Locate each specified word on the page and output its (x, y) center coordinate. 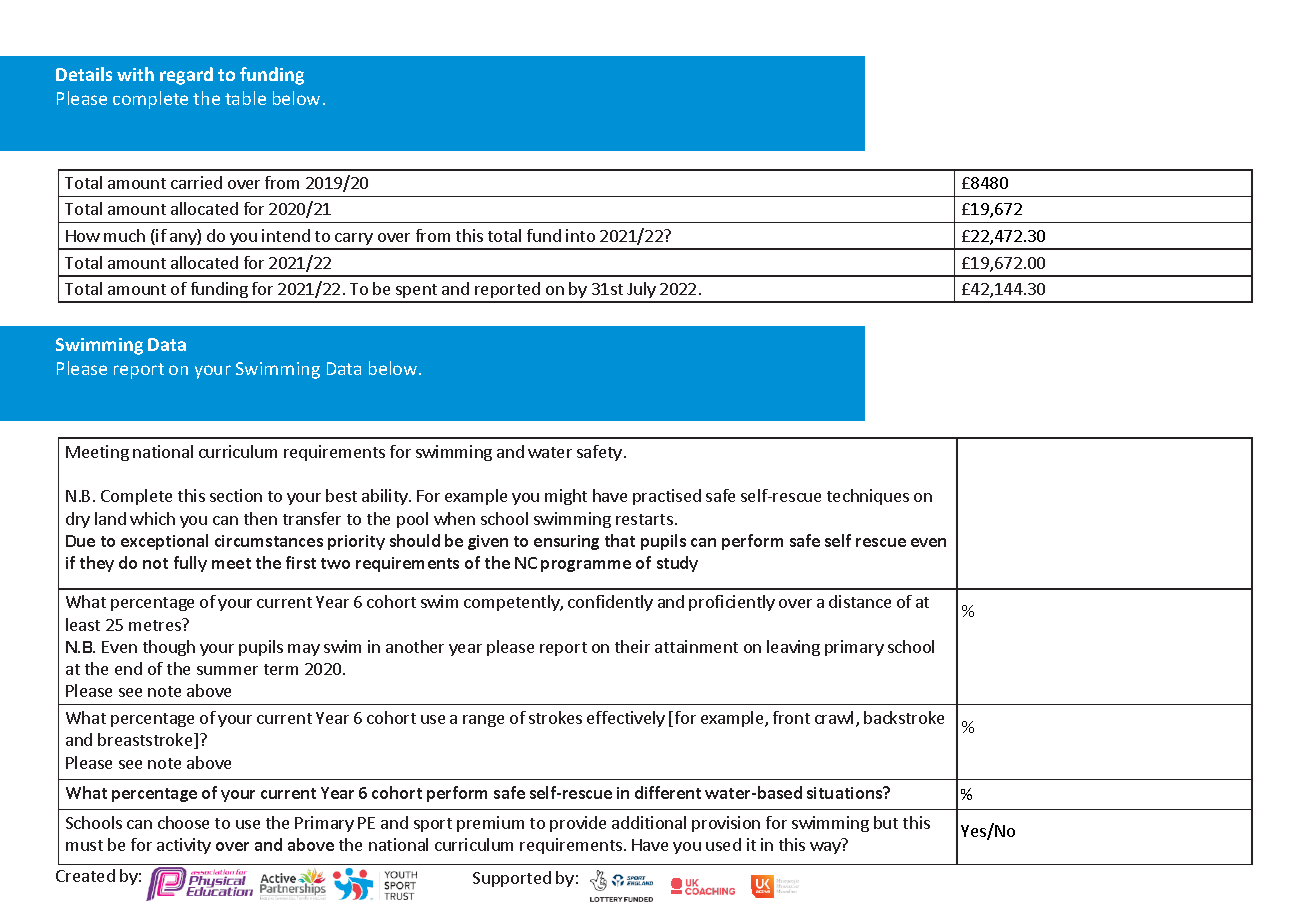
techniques (868, 497)
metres (156, 624)
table (245, 98)
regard (186, 76)
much (124, 235)
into (580, 235)
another (415, 646)
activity (184, 846)
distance (860, 601)
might (566, 497)
